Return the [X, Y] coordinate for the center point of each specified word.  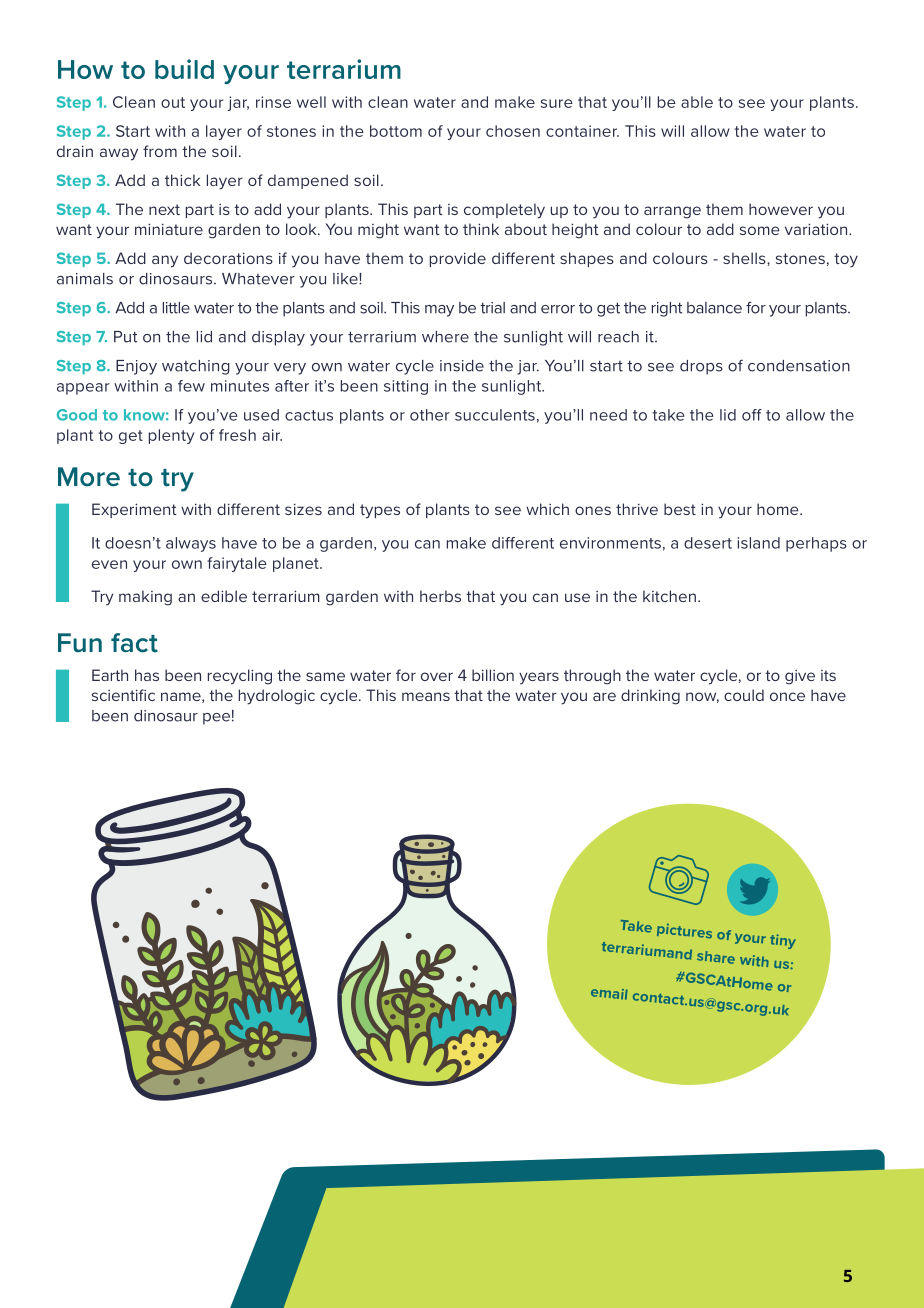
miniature [169, 229]
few [191, 386]
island [759, 543]
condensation [799, 366]
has [147, 675]
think [481, 229]
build [184, 69]
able [697, 102]
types [380, 511]
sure [557, 103]
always [191, 544]
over [437, 676]
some [760, 230]
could [744, 695]
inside [462, 366]
